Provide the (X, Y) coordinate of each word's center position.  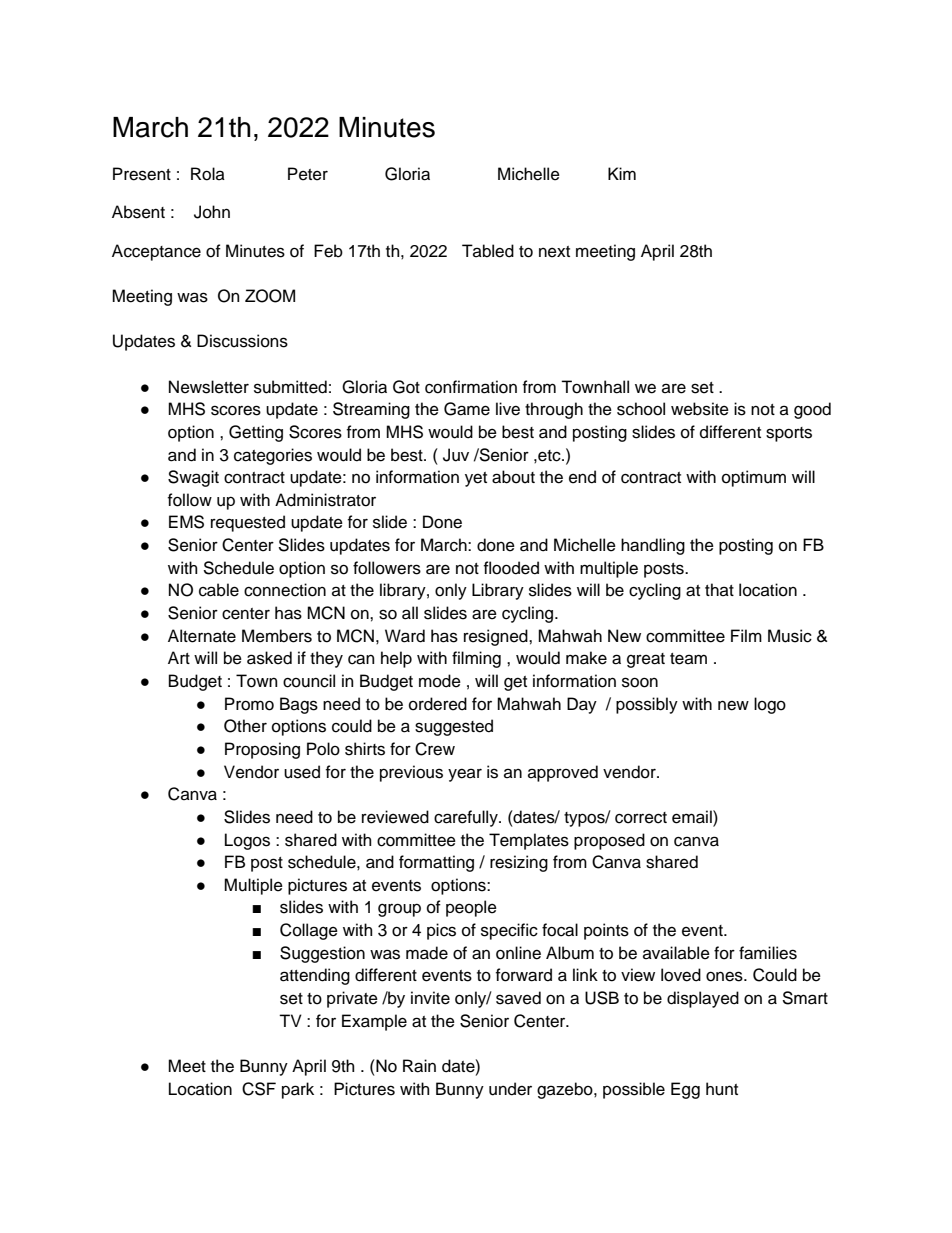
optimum (754, 478)
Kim (622, 173)
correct (641, 818)
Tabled (488, 251)
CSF (259, 1089)
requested (248, 523)
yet (476, 479)
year (465, 775)
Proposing (262, 750)
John (212, 212)
